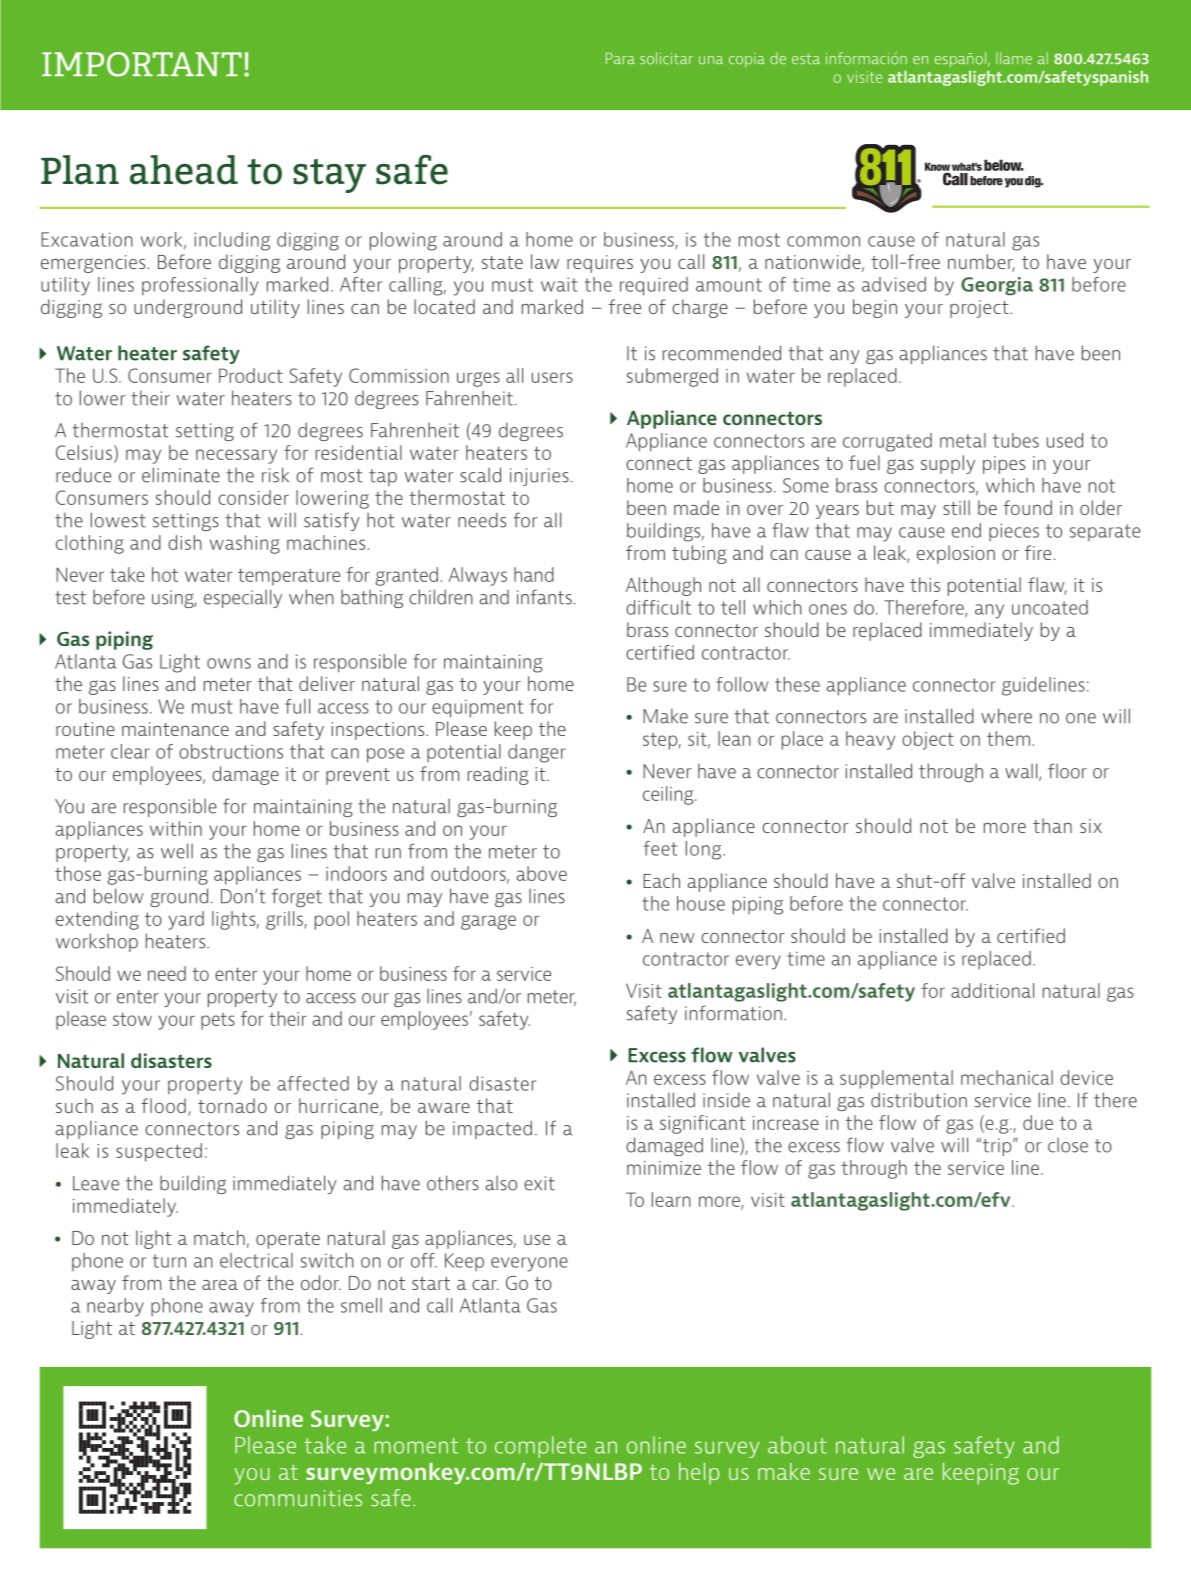 This page has width=1191, height=1588. I want to click on IMPORTANT, so click(142, 64).
